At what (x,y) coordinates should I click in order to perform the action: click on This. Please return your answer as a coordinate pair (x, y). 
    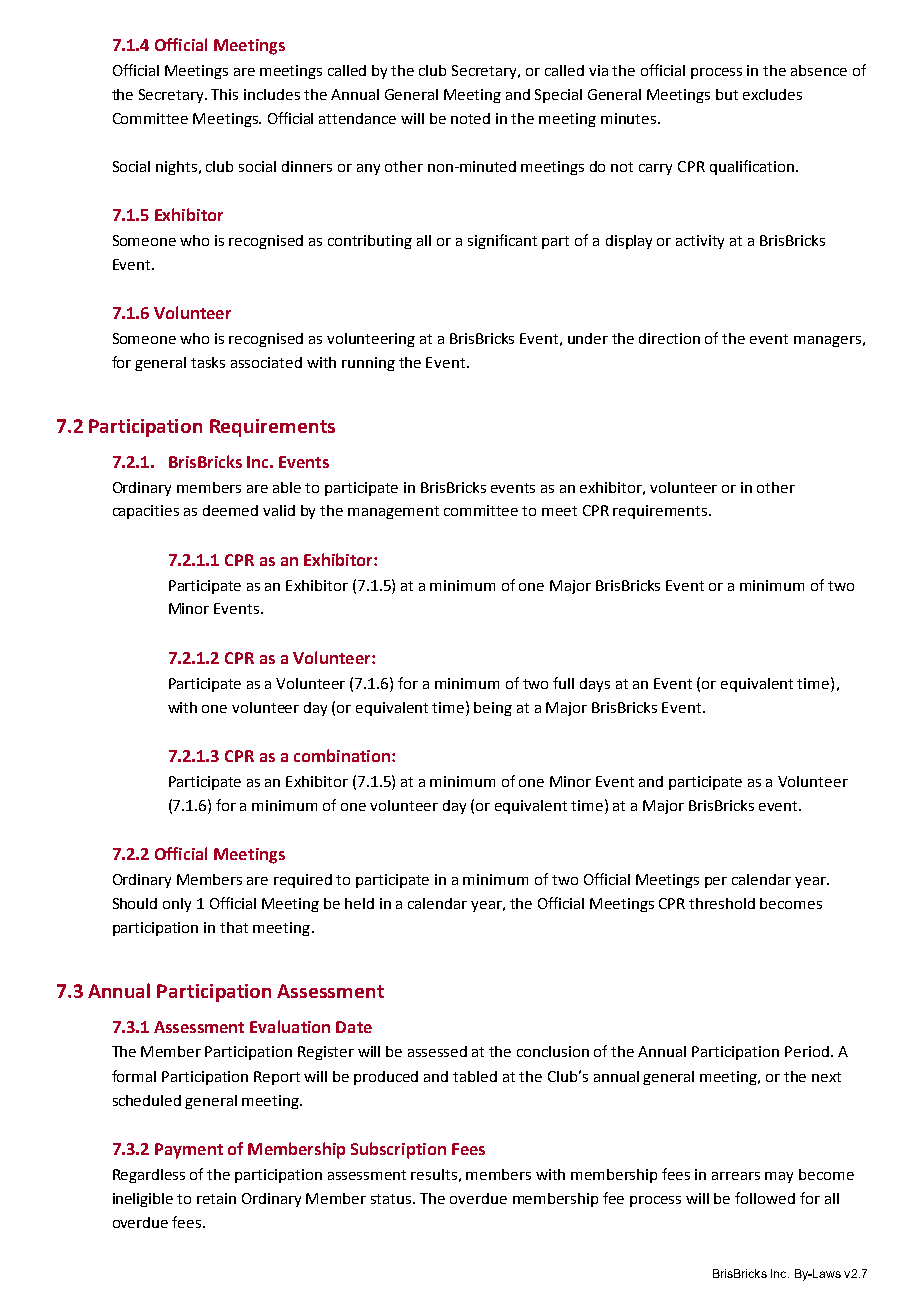
    Looking at the image, I should click on (224, 94).
